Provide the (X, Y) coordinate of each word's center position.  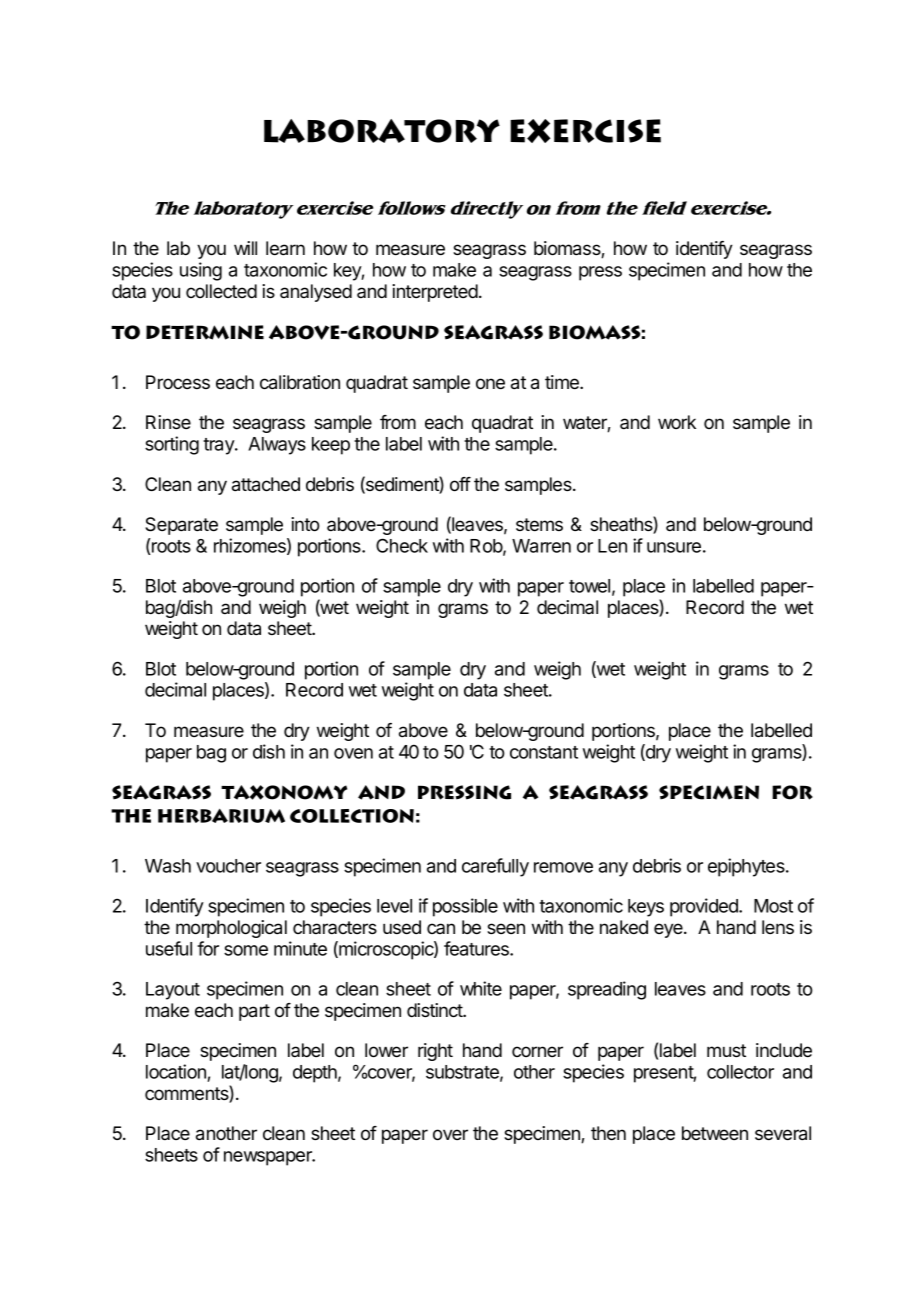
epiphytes (747, 867)
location (177, 1073)
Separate (181, 526)
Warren (541, 546)
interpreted (435, 293)
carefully (495, 867)
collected (221, 291)
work (677, 422)
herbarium (221, 816)
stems (539, 524)
